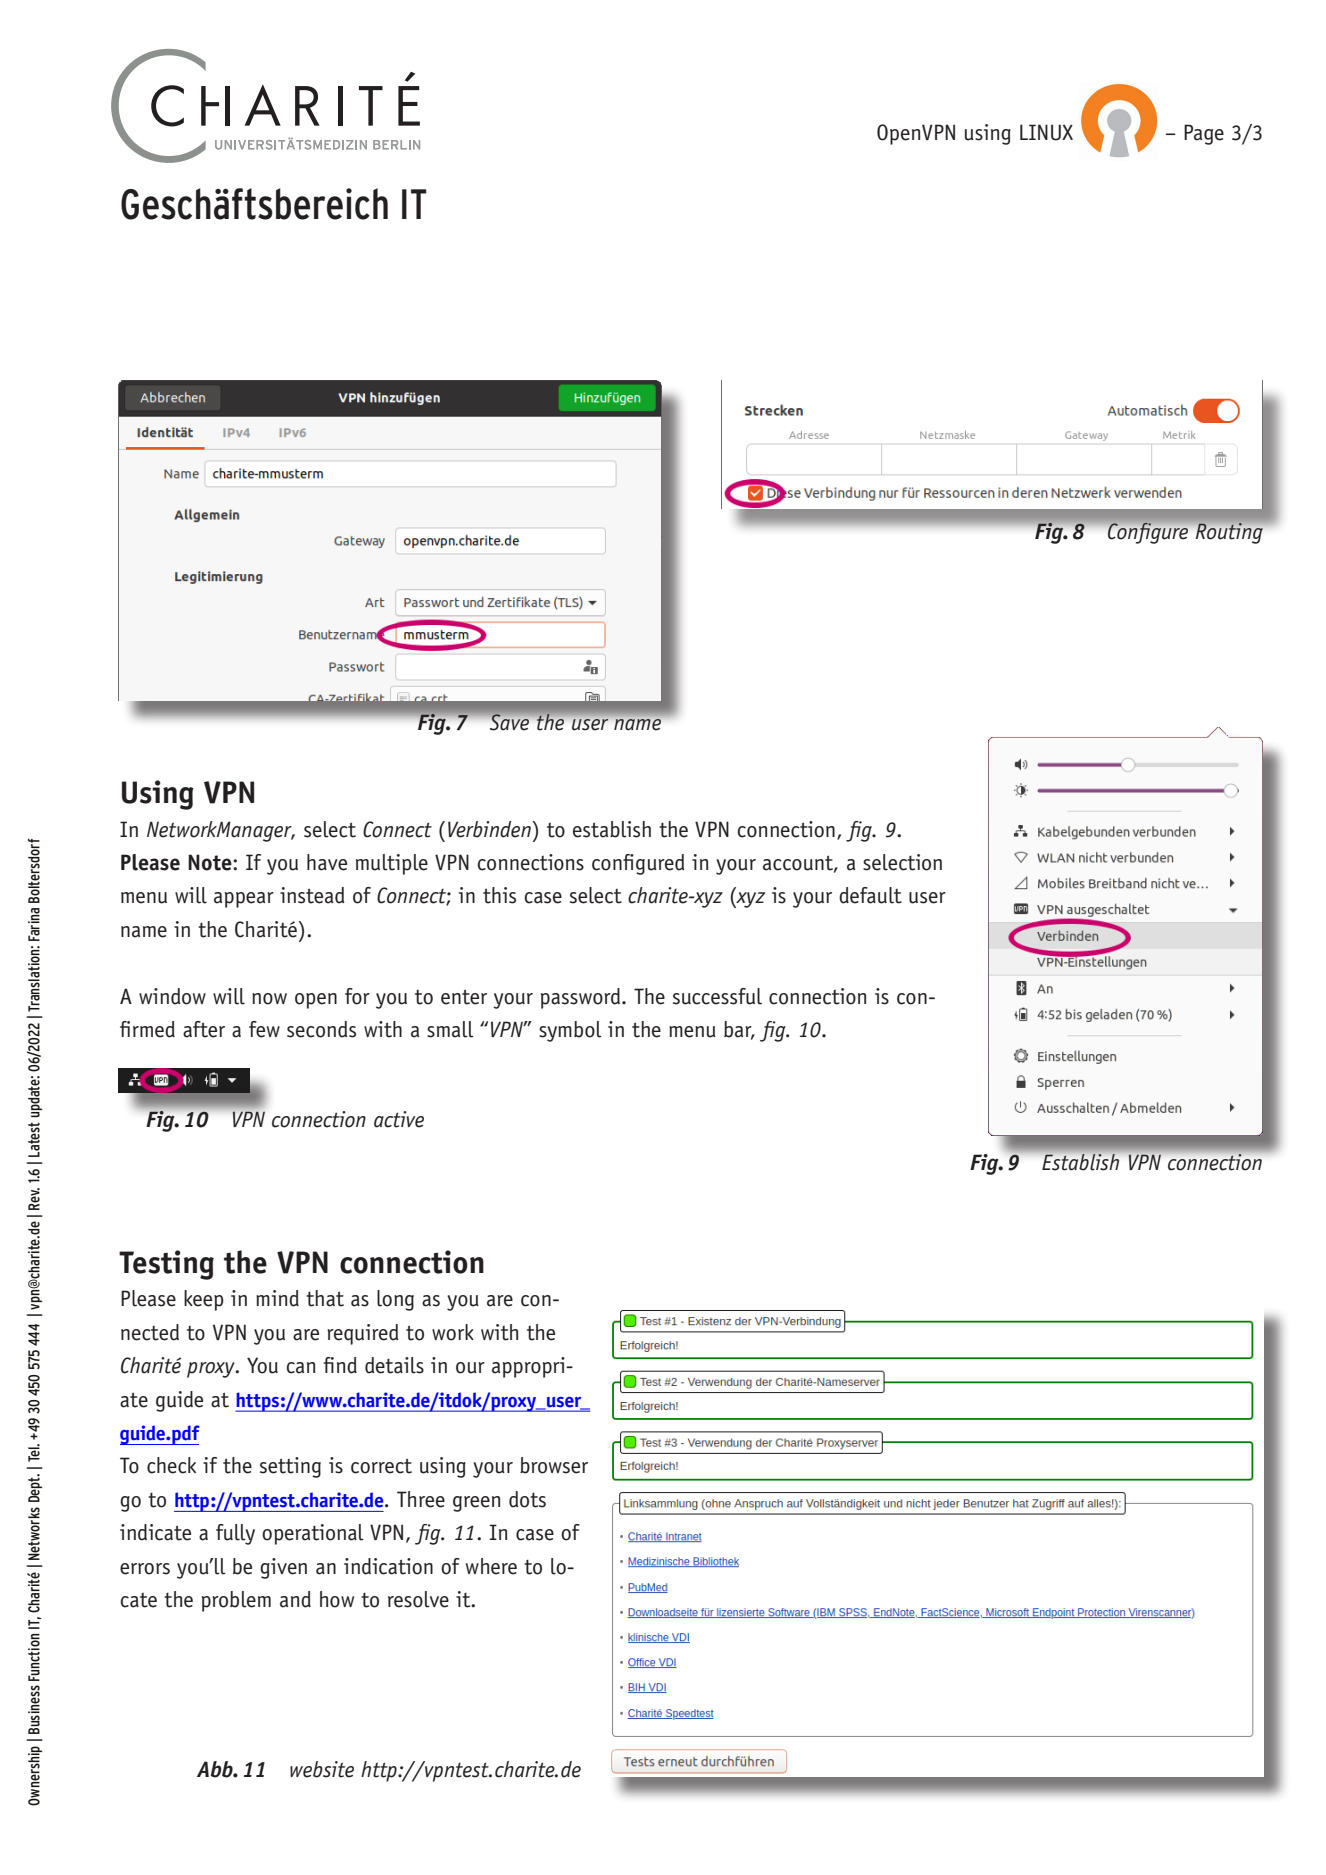 The height and width of the page is (1875, 1326). Describe the element at coordinates (582, 998) in the page. I see `password` at that location.
